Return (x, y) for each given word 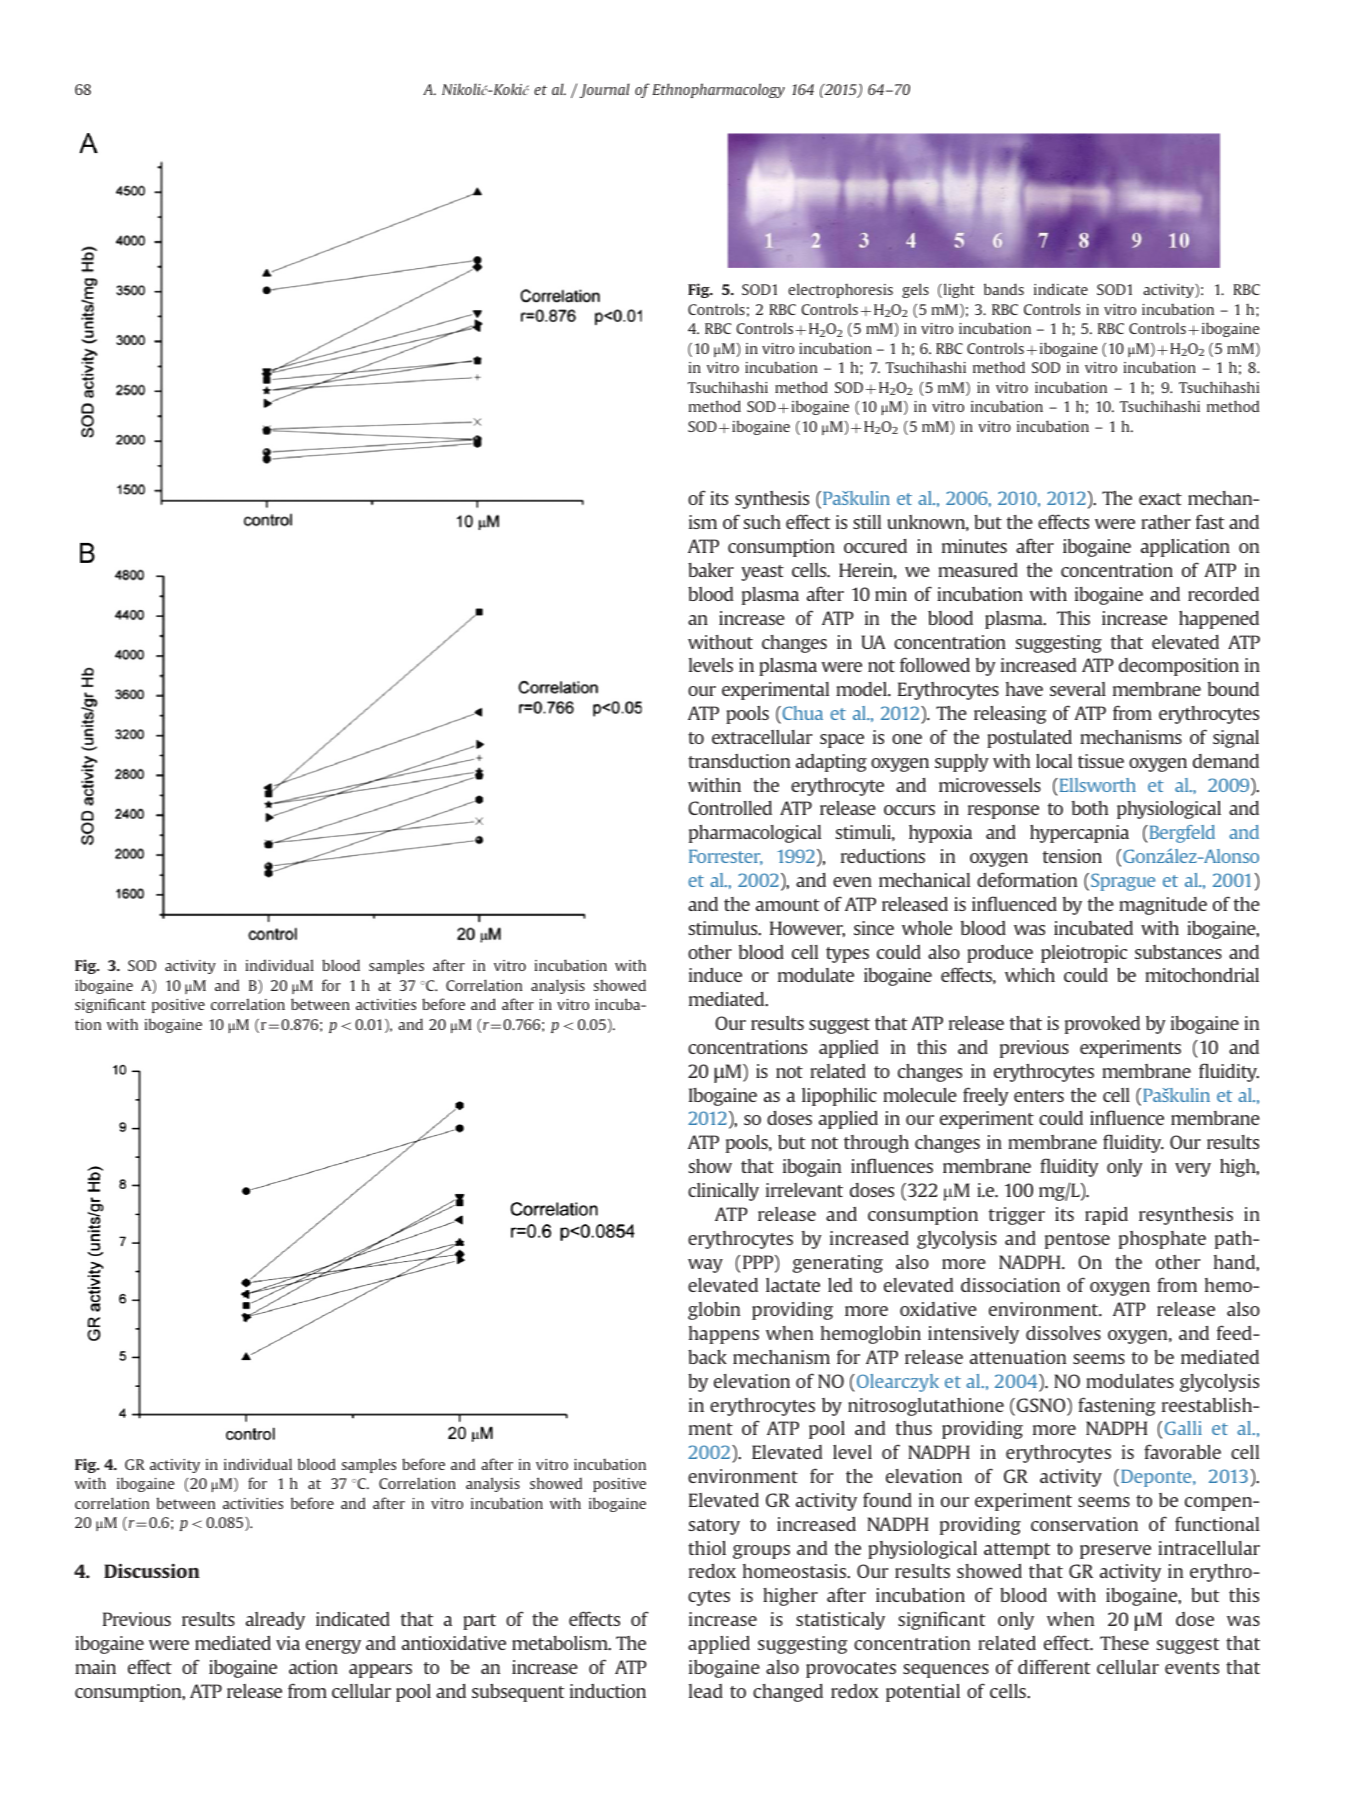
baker (711, 570)
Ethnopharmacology (718, 90)
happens (724, 1335)
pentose (1077, 1241)
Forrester (726, 857)
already (275, 1621)
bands (1004, 289)
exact (1160, 499)
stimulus (724, 928)
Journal (604, 90)
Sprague (1123, 882)
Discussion (152, 1570)
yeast (762, 573)
